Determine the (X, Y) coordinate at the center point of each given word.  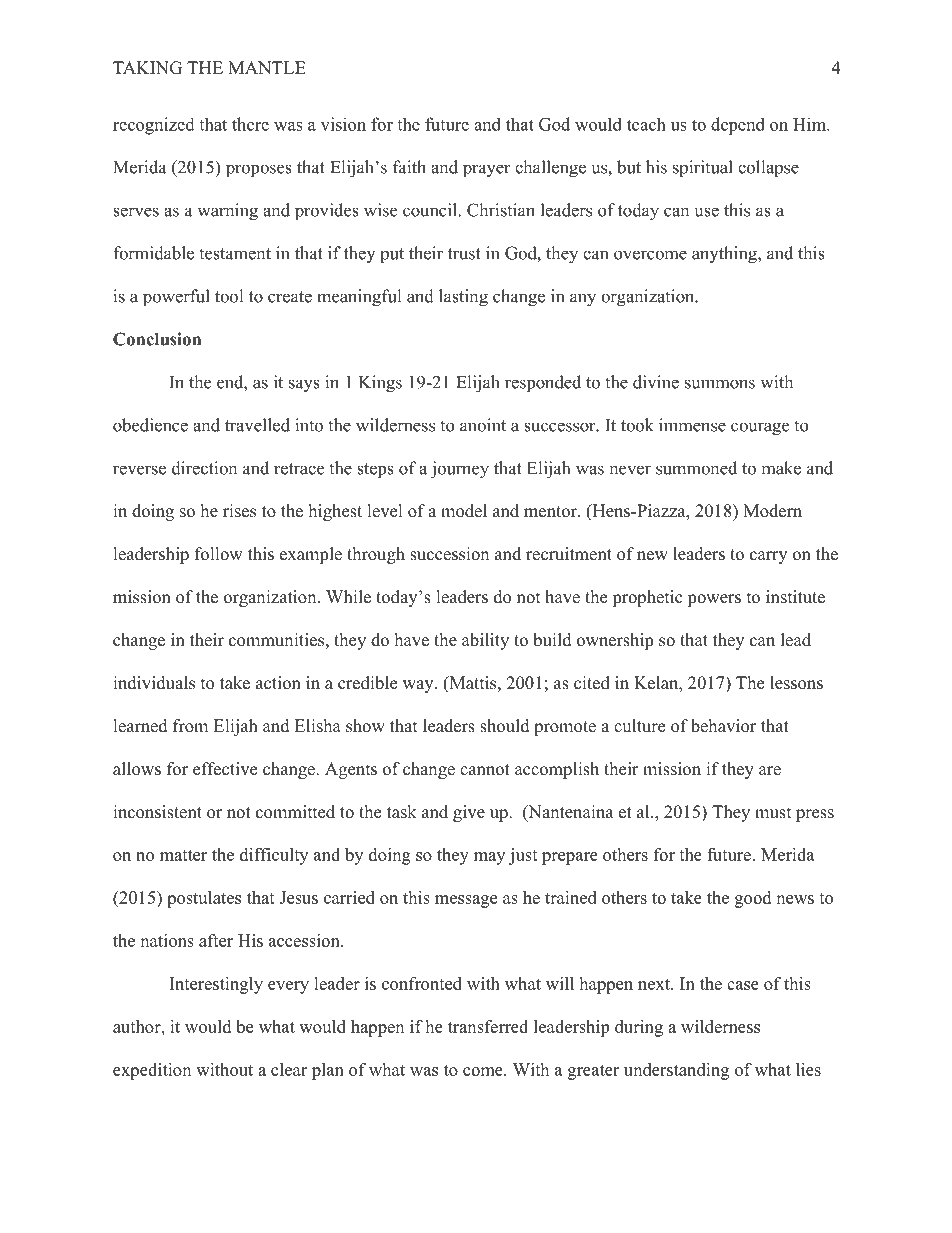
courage (760, 429)
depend (738, 126)
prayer (487, 171)
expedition (152, 1071)
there (250, 124)
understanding (676, 1071)
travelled (257, 425)
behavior (723, 726)
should (505, 726)
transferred (488, 1026)
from (190, 726)
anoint (483, 425)
